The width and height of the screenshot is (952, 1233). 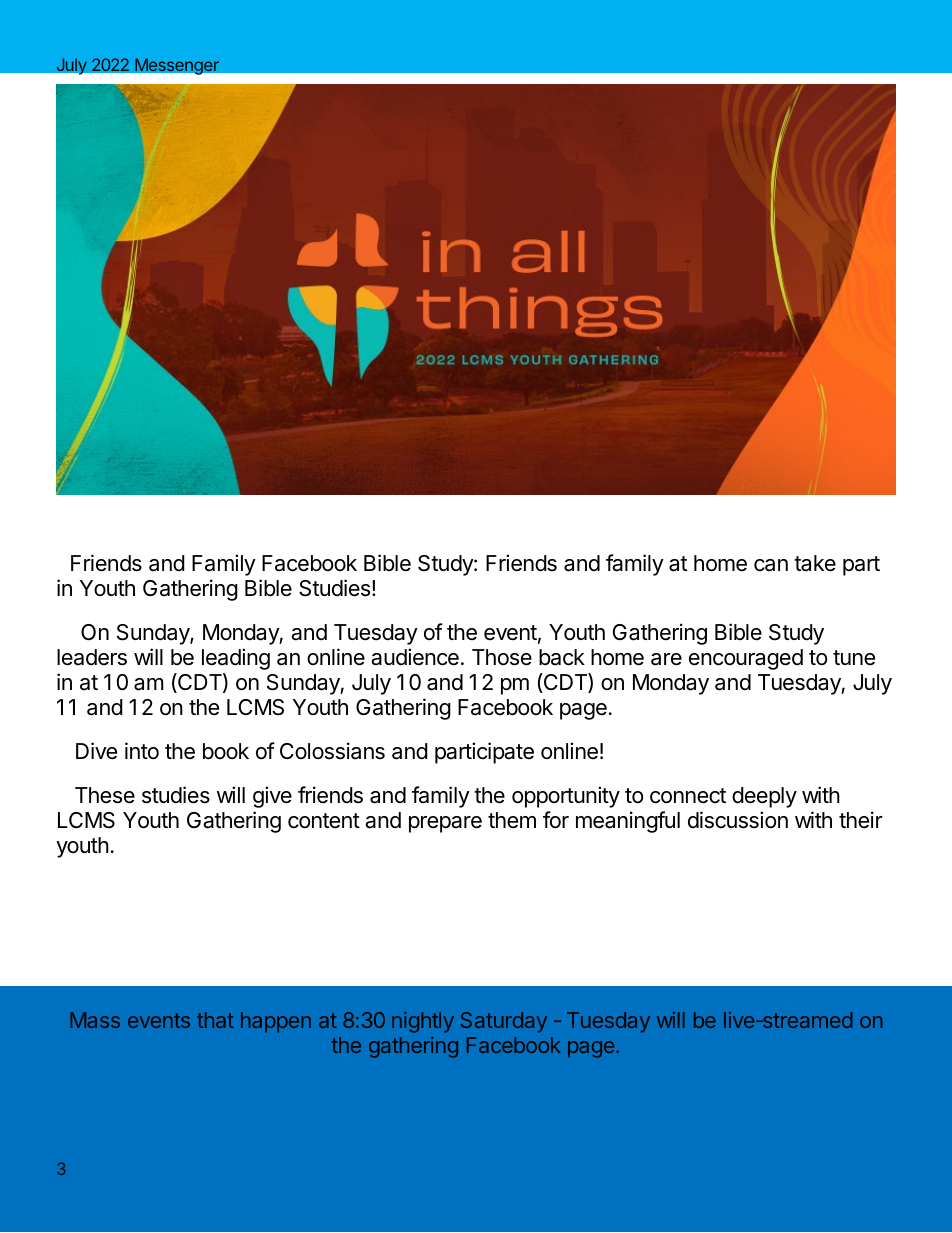 I want to click on that, so click(x=215, y=1020).
